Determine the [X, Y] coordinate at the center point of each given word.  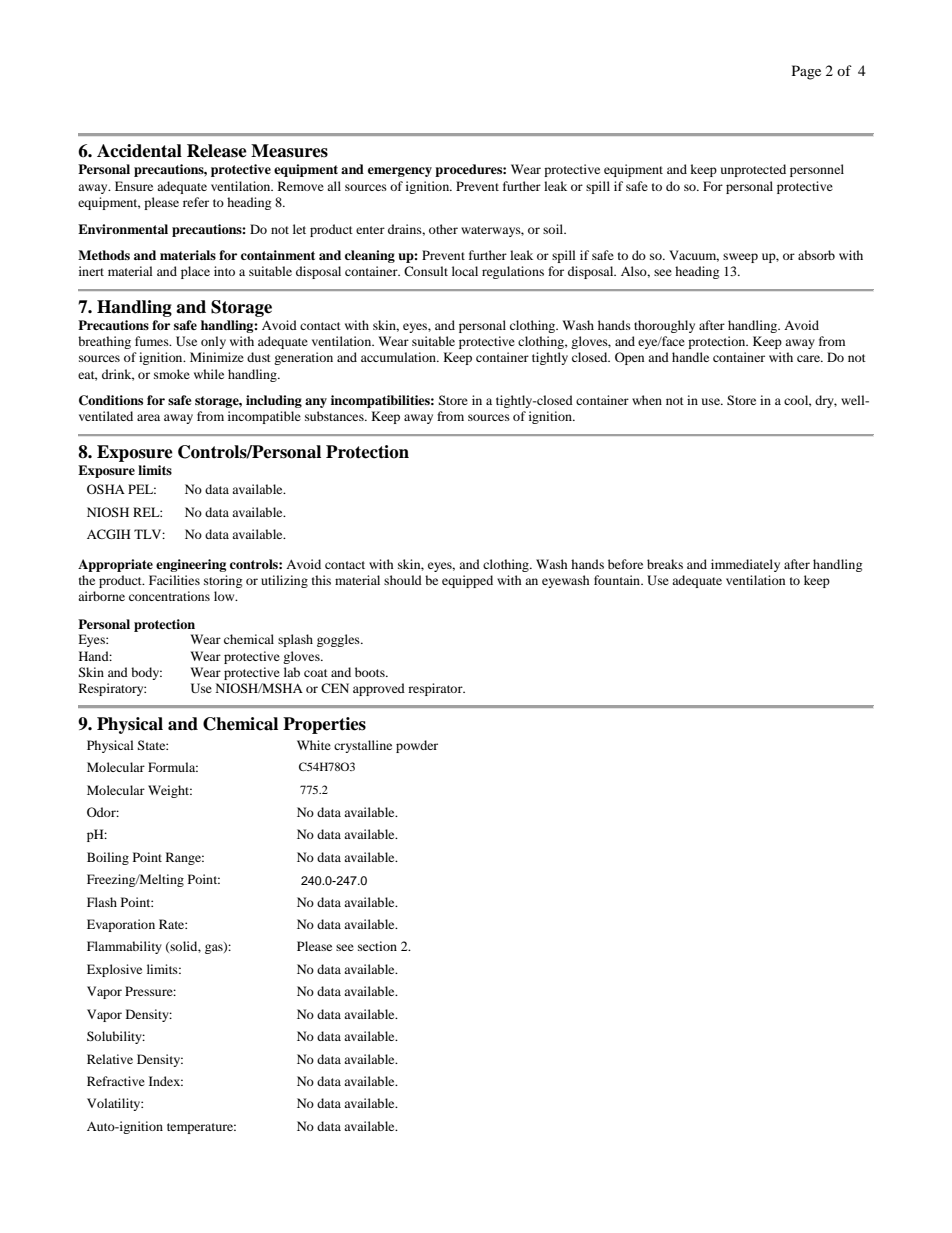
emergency [400, 172]
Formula [173, 767]
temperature [201, 1128]
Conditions [111, 400]
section [377, 946]
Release [217, 151]
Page [806, 72]
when [647, 400]
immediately [745, 565]
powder [417, 746]
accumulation [399, 357]
